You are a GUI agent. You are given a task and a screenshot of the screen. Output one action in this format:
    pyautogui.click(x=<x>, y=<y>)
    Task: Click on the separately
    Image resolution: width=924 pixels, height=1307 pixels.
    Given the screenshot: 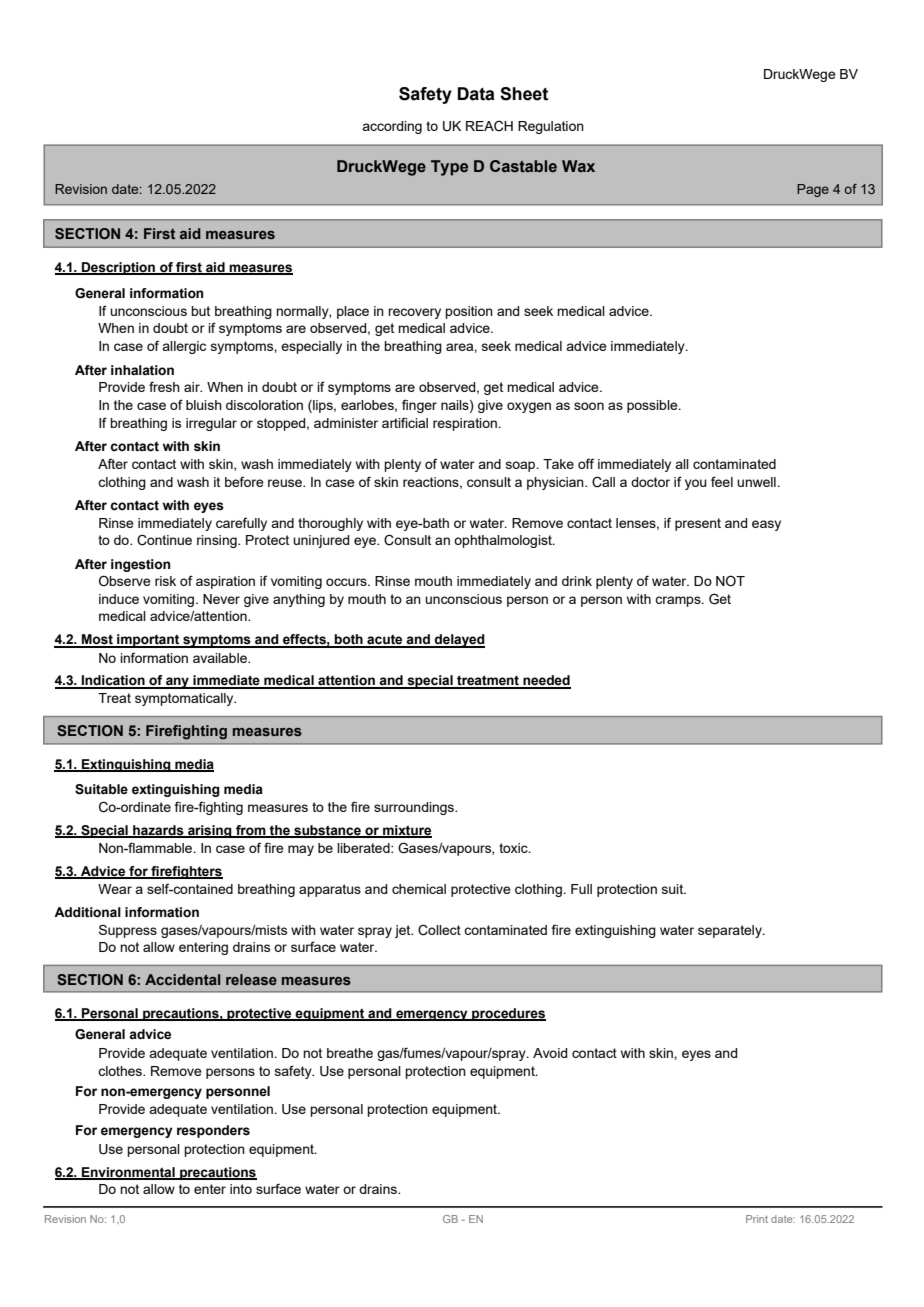 What is the action you would take?
    pyautogui.click(x=731, y=931)
